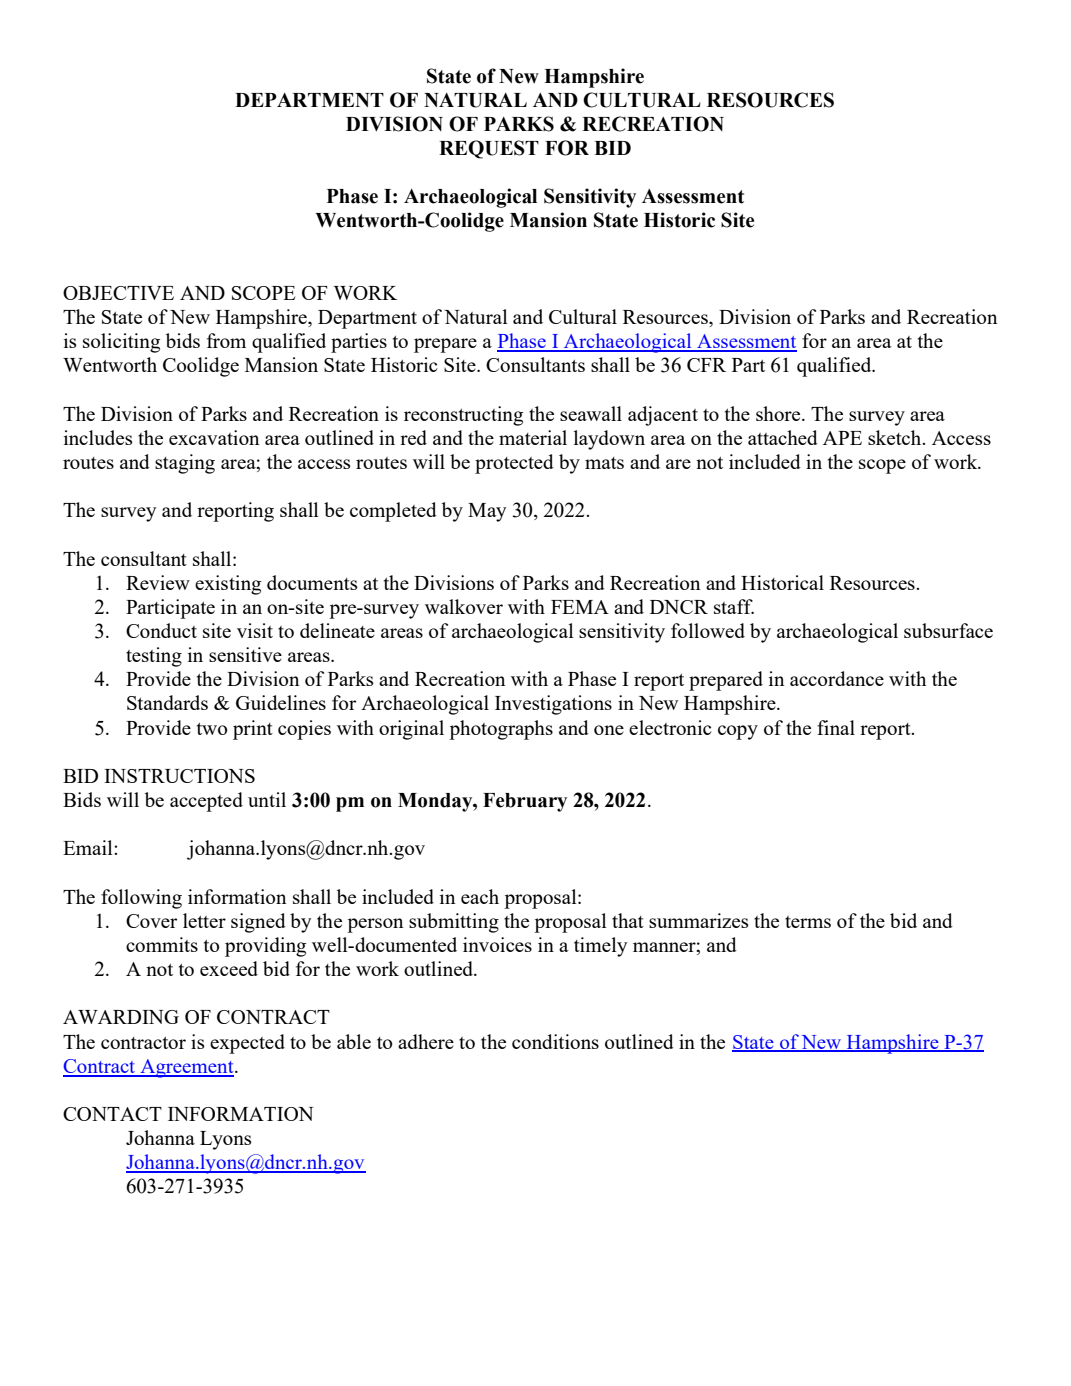  Describe the element at coordinates (525, 802) in the screenshot. I see `February` at that location.
